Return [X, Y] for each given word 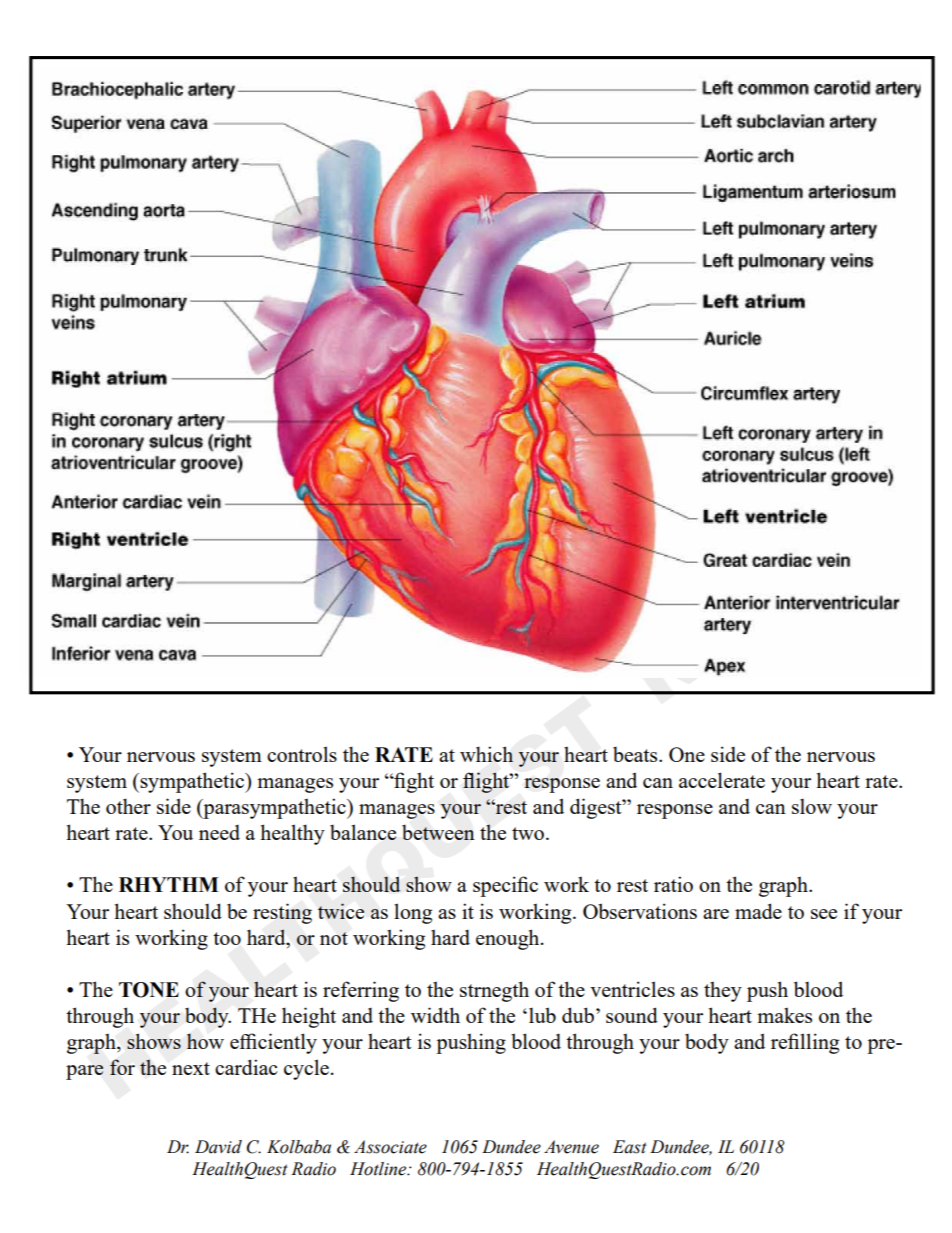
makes [784, 1015]
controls [302, 754]
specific [505, 886]
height [309, 1017]
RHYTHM [169, 884]
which [486, 754]
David [218, 1147]
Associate [390, 1147]
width [435, 1015]
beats [636, 754]
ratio [673, 884]
